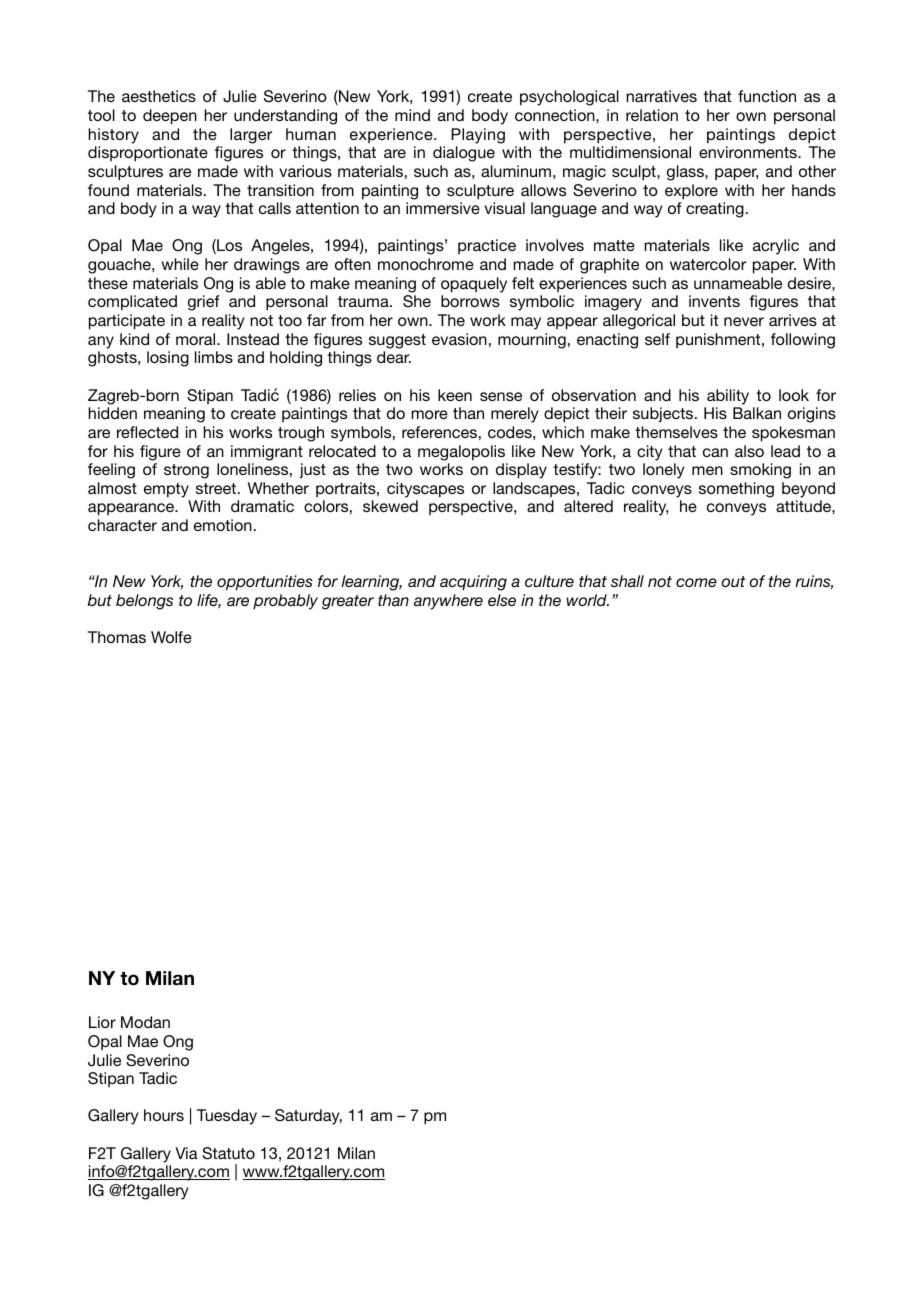 The width and height of the screenshot is (924, 1308). Describe the element at coordinates (227, 1117) in the screenshot. I see `Tuesday` at that location.
